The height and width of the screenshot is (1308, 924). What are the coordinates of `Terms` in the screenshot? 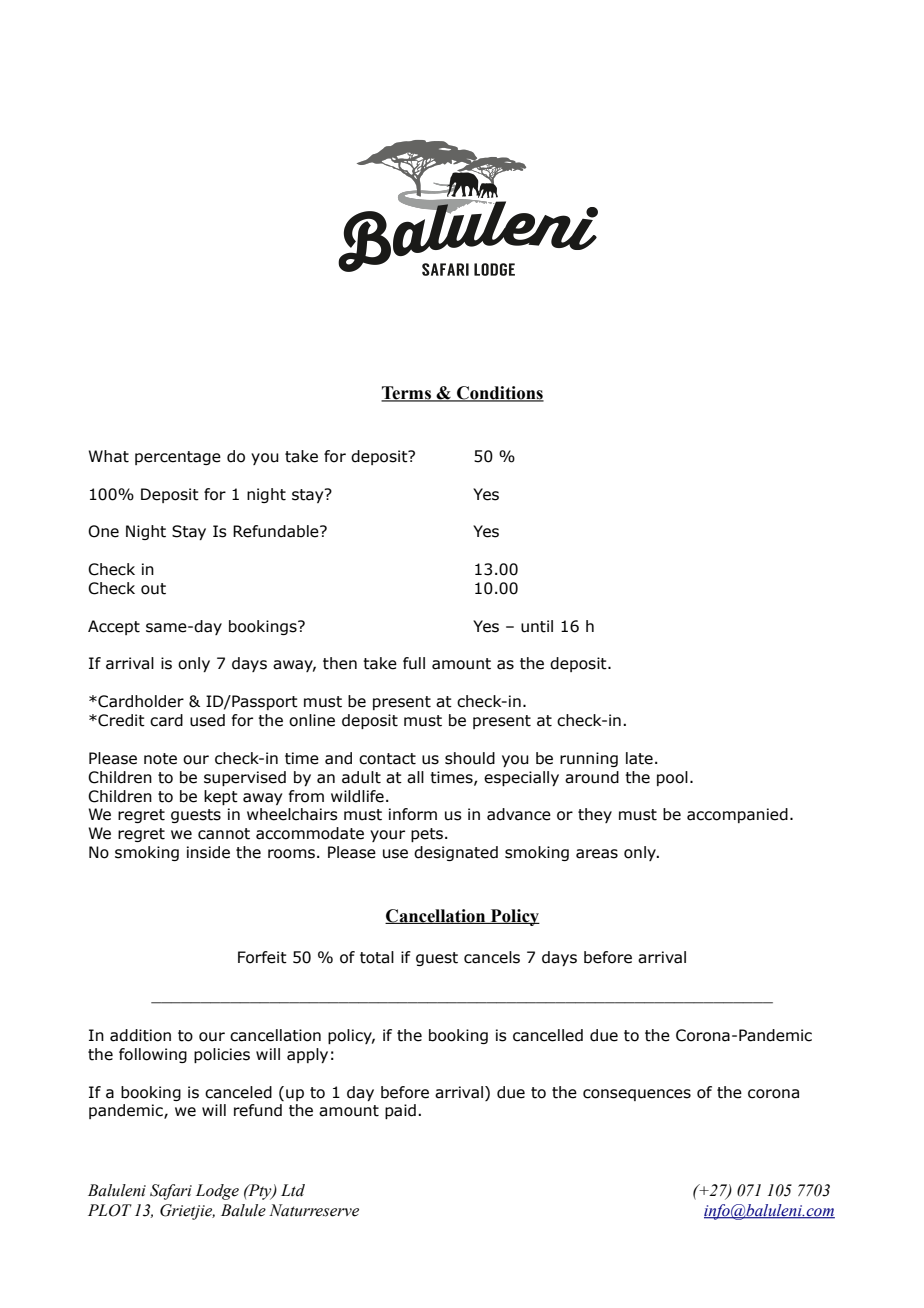 It's located at (407, 394).
